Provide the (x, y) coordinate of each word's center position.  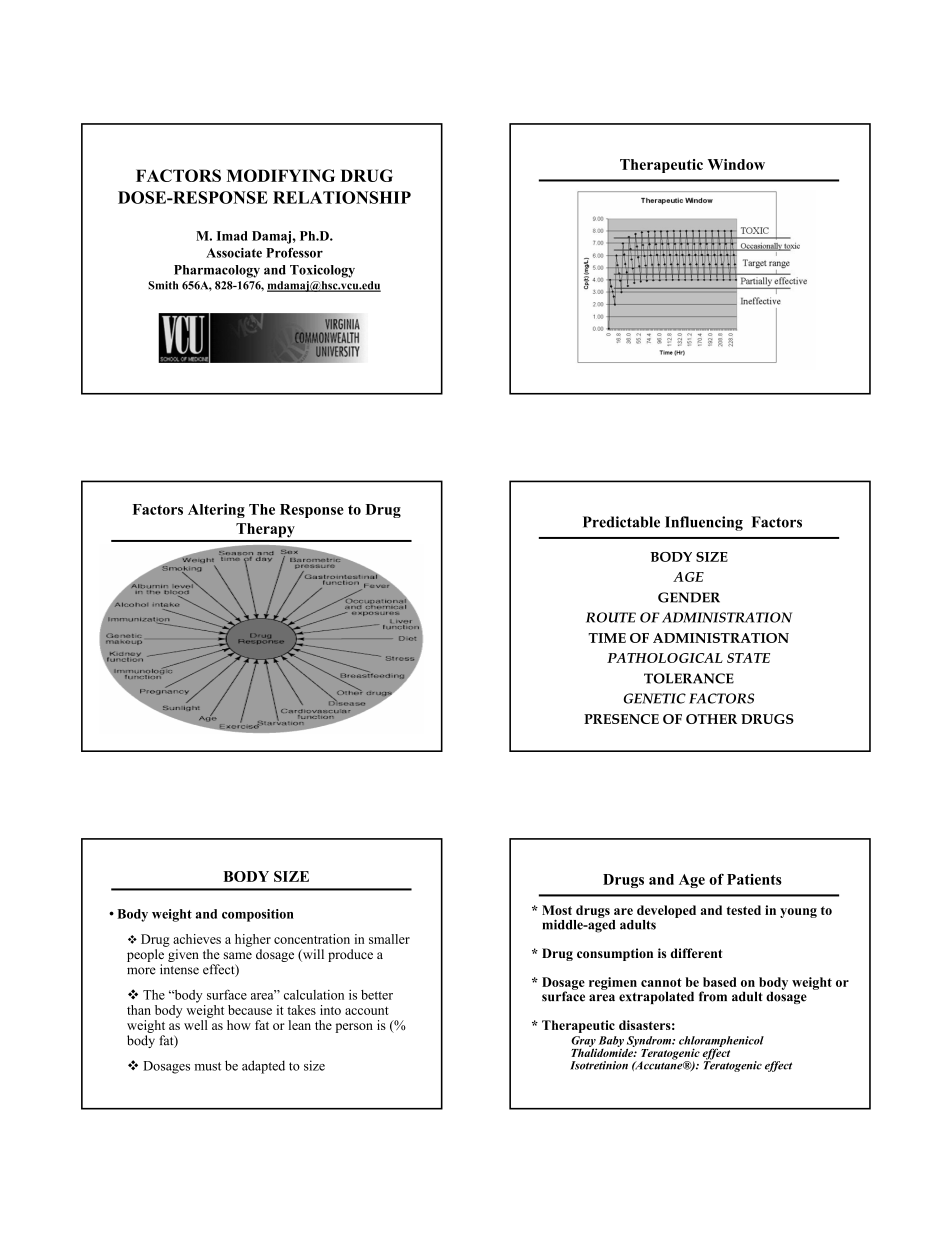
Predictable (621, 522)
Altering (216, 510)
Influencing (704, 523)
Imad (232, 236)
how (239, 1025)
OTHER (711, 719)
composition (258, 915)
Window (736, 164)
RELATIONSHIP (342, 197)
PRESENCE (621, 719)
